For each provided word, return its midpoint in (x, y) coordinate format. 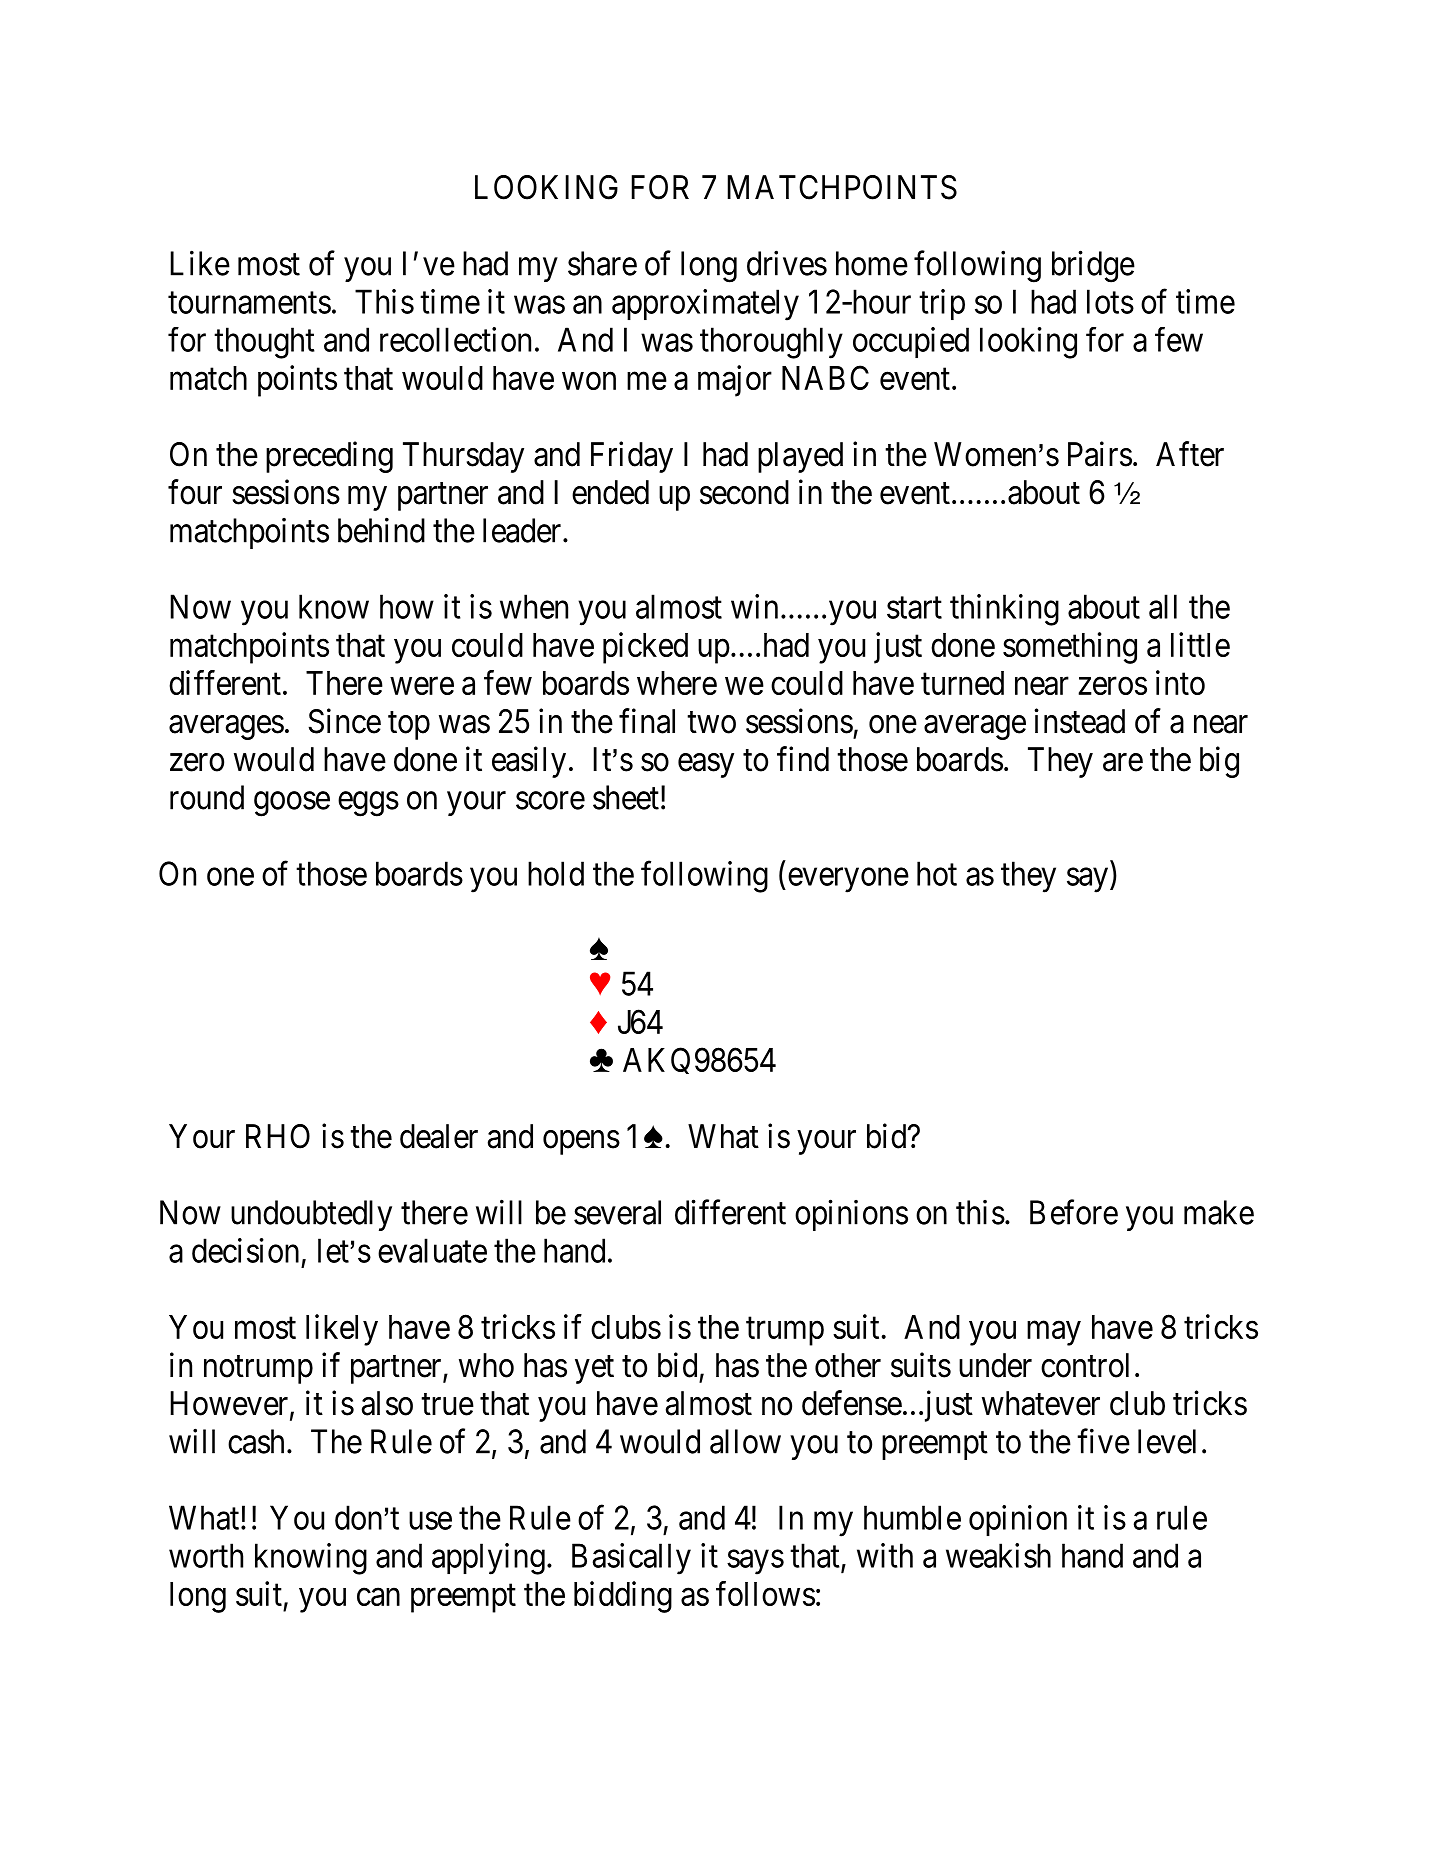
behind (381, 530)
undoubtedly (311, 1215)
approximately (705, 305)
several (617, 1212)
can (378, 1597)
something (1070, 648)
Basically (631, 1559)
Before (1074, 1212)
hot (937, 873)
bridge (1093, 266)
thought (264, 343)
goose (292, 804)
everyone (848, 880)
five (1103, 1441)
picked (645, 648)
